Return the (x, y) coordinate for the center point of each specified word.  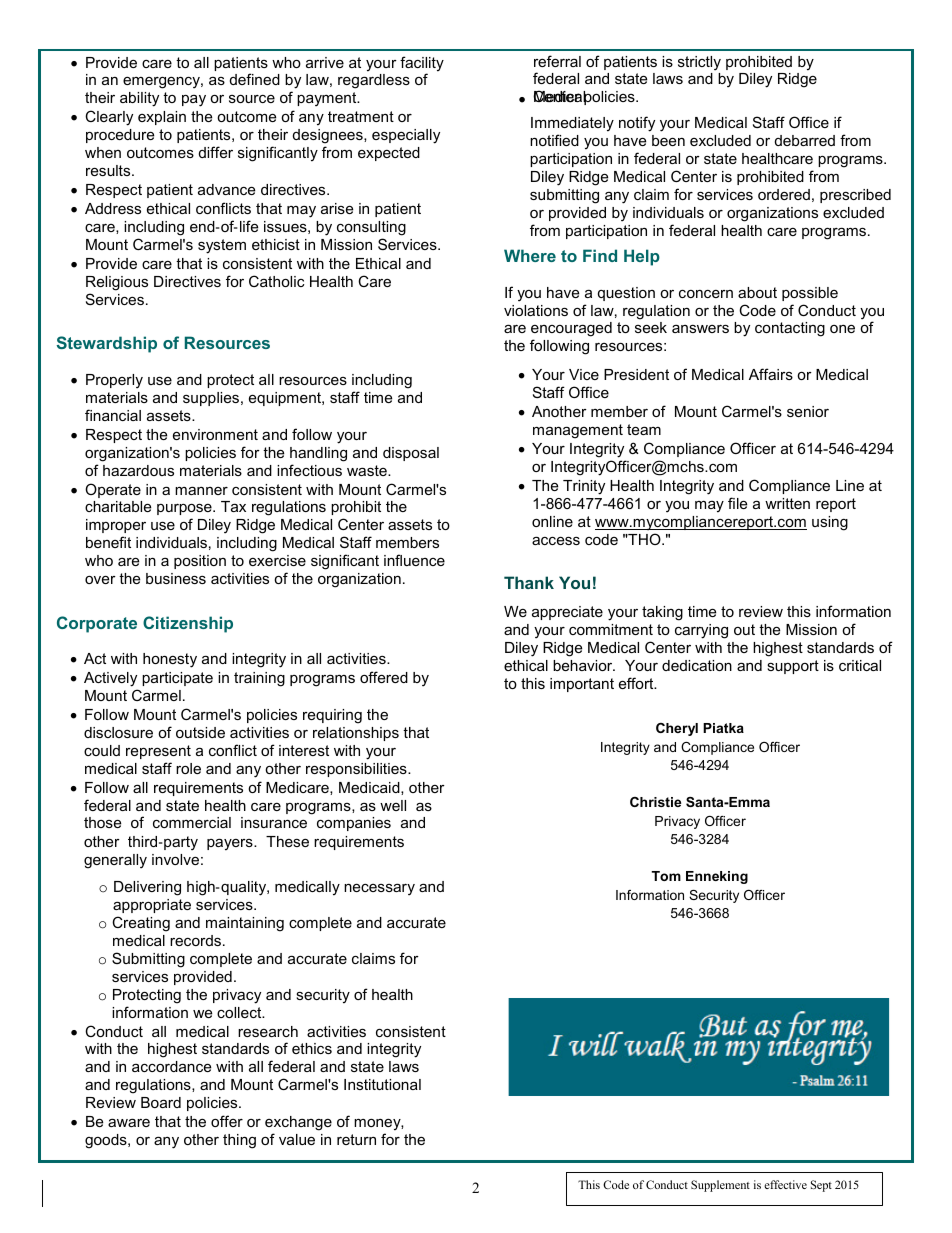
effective (785, 1184)
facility (422, 65)
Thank (529, 582)
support (793, 667)
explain (162, 118)
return (356, 1139)
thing (239, 1141)
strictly (699, 63)
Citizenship (188, 624)
